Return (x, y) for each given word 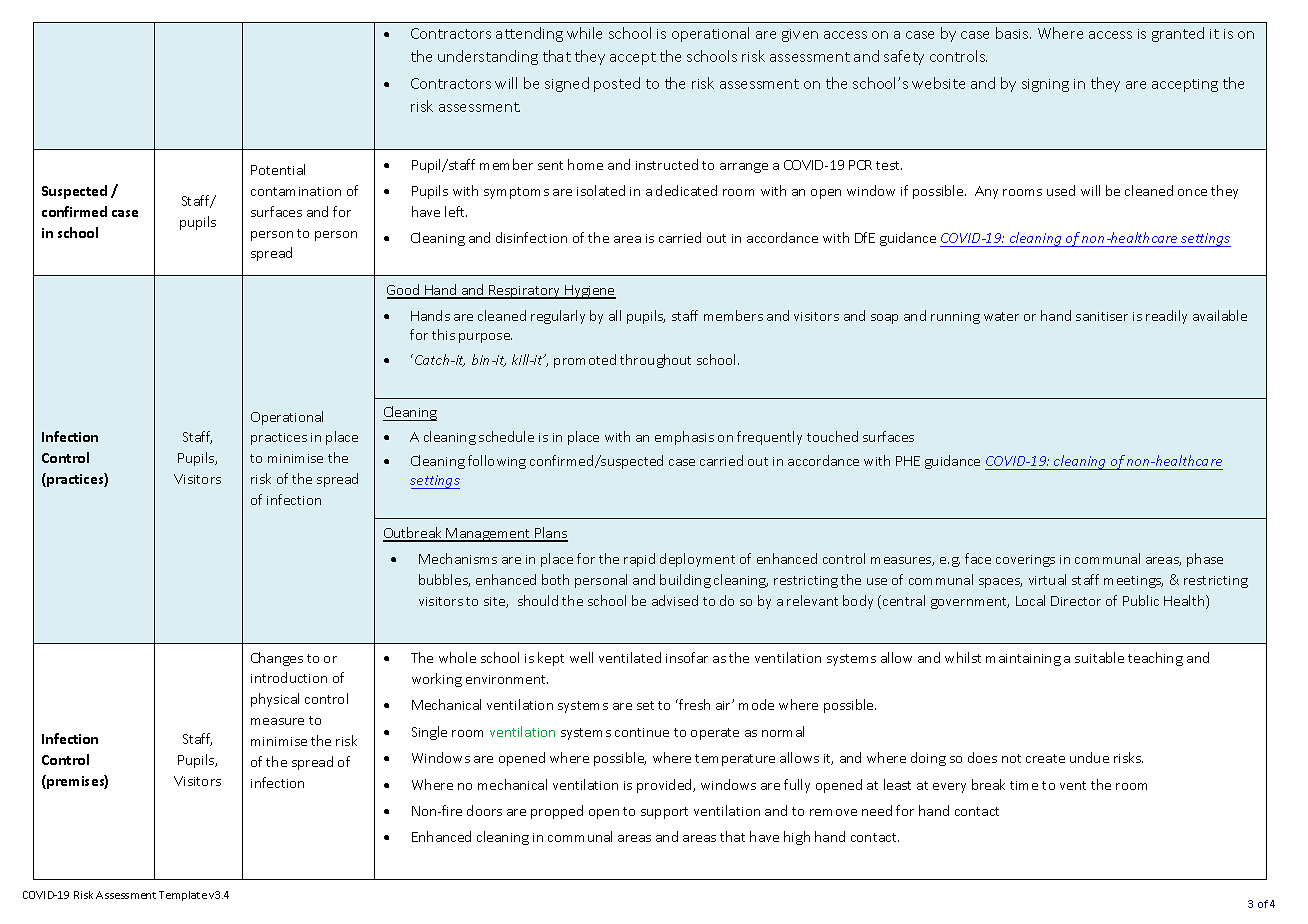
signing (1045, 85)
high (797, 838)
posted (617, 84)
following (497, 462)
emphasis (684, 438)
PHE (908, 461)
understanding (488, 57)
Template (183, 896)
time (1024, 785)
